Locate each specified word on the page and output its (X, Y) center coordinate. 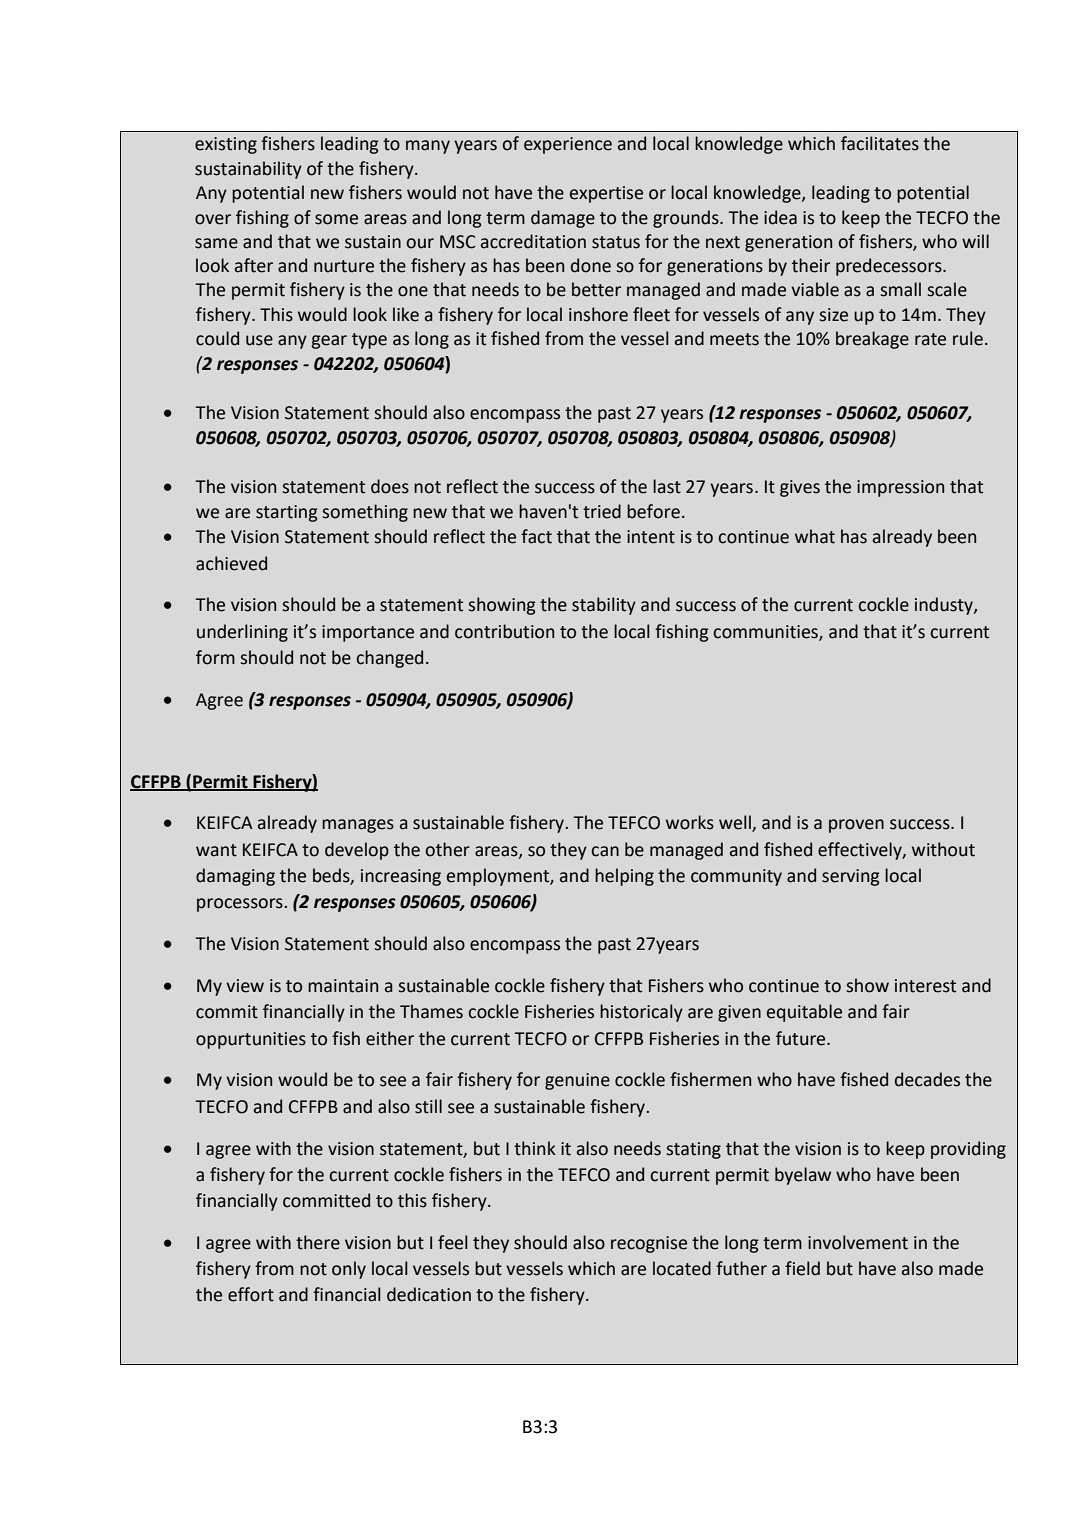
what (815, 536)
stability (604, 606)
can (605, 851)
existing (226, 145)
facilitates (880, 143)
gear (329, 342)
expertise (606, 194)
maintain (343, 986)
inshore (598, 314)
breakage (872, 340)
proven (856, 826)
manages (358, 826)
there (318, 1242)
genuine (577, 1081)
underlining (242, 633)
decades (927, 1079)
